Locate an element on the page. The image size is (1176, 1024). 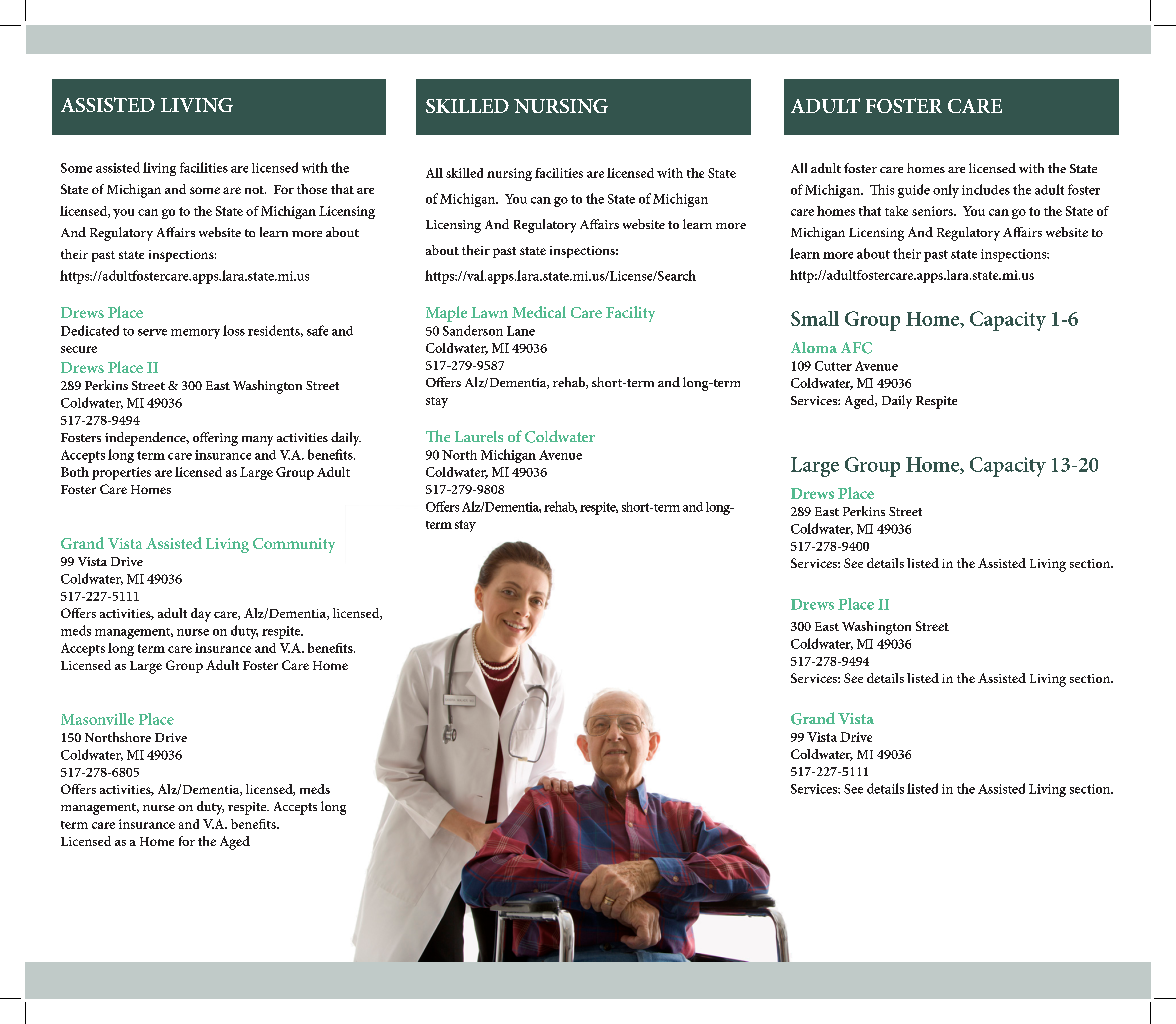
those is located at coordinates (312, 189).
